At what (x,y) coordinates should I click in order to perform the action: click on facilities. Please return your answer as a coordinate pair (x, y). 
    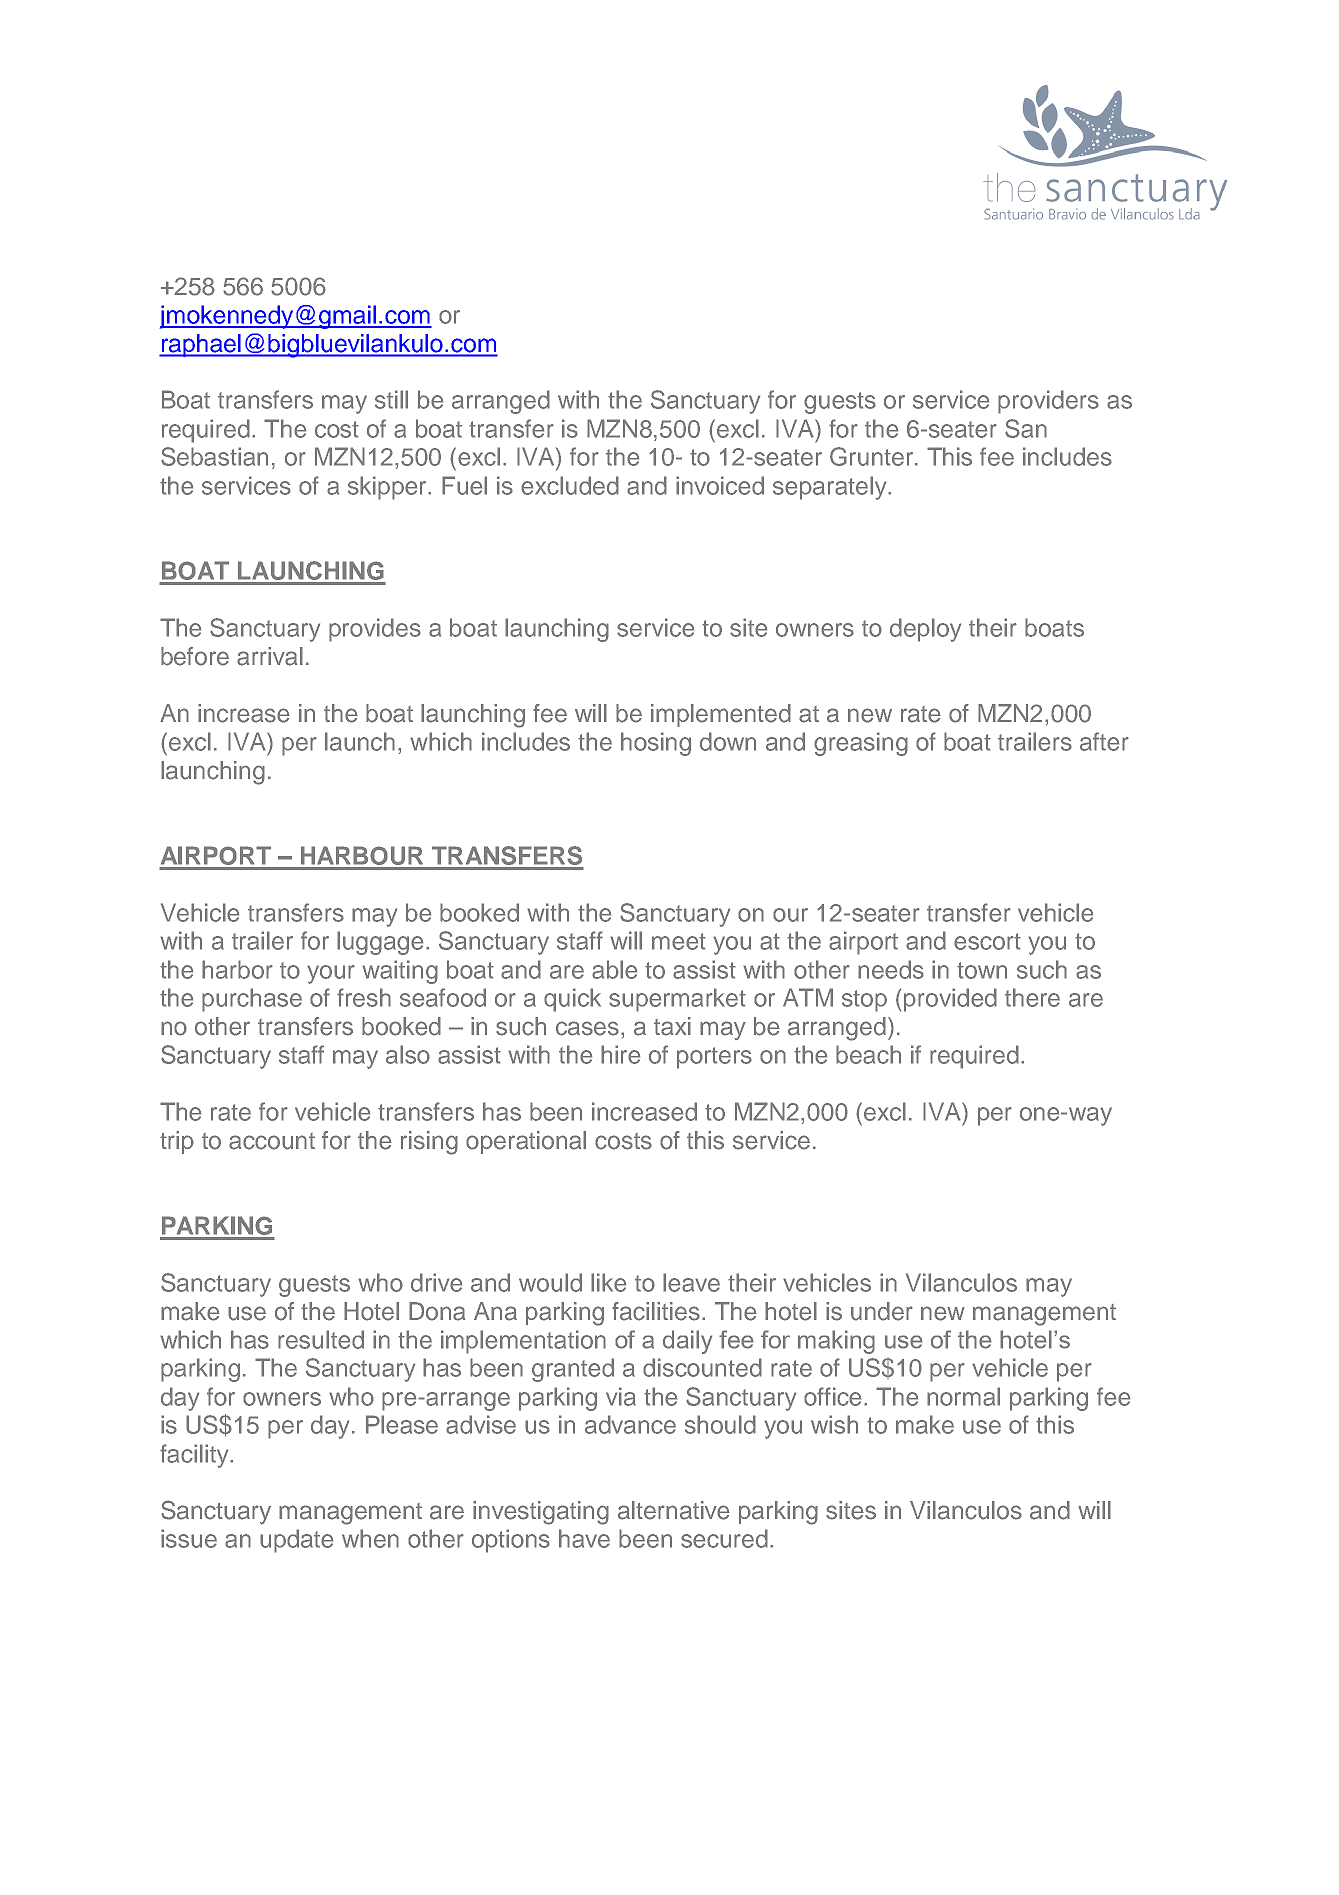
    Looking at the image, I should click on (656, 1311).
